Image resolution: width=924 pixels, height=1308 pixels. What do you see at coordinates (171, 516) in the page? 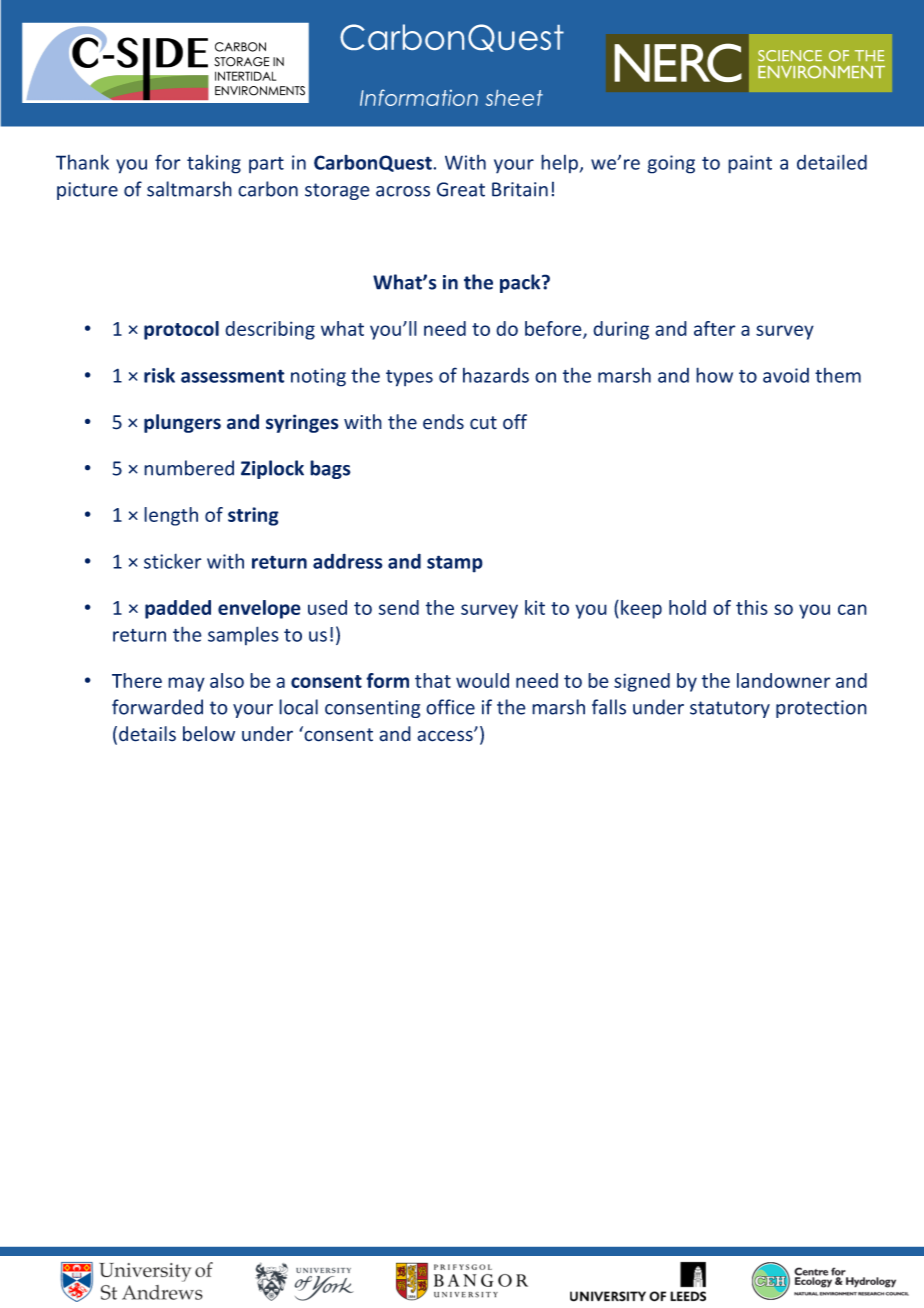
I see `length` at bounding box center [171, 516].
